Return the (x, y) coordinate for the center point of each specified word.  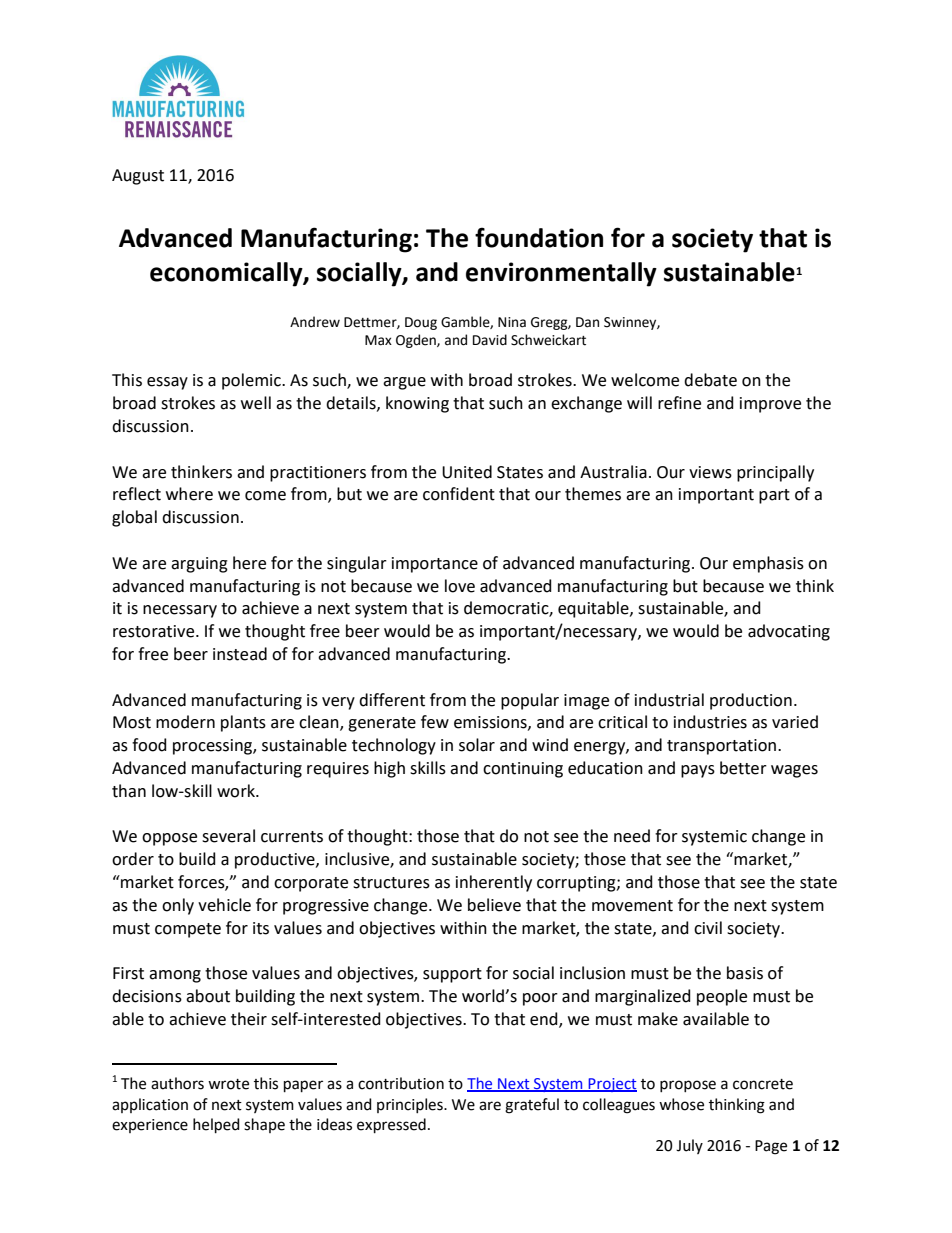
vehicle (224, 905)
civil (708, 928)
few (435, 722)
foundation (539, 237)
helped (216, 1125)
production (751, 701)
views (710, 472)
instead (240, 654)
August (138, 177)
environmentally (561, 274)
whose (681, 1104)
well (256, 403)
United (467, 472)
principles (411, 1105)
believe (494, 905)
